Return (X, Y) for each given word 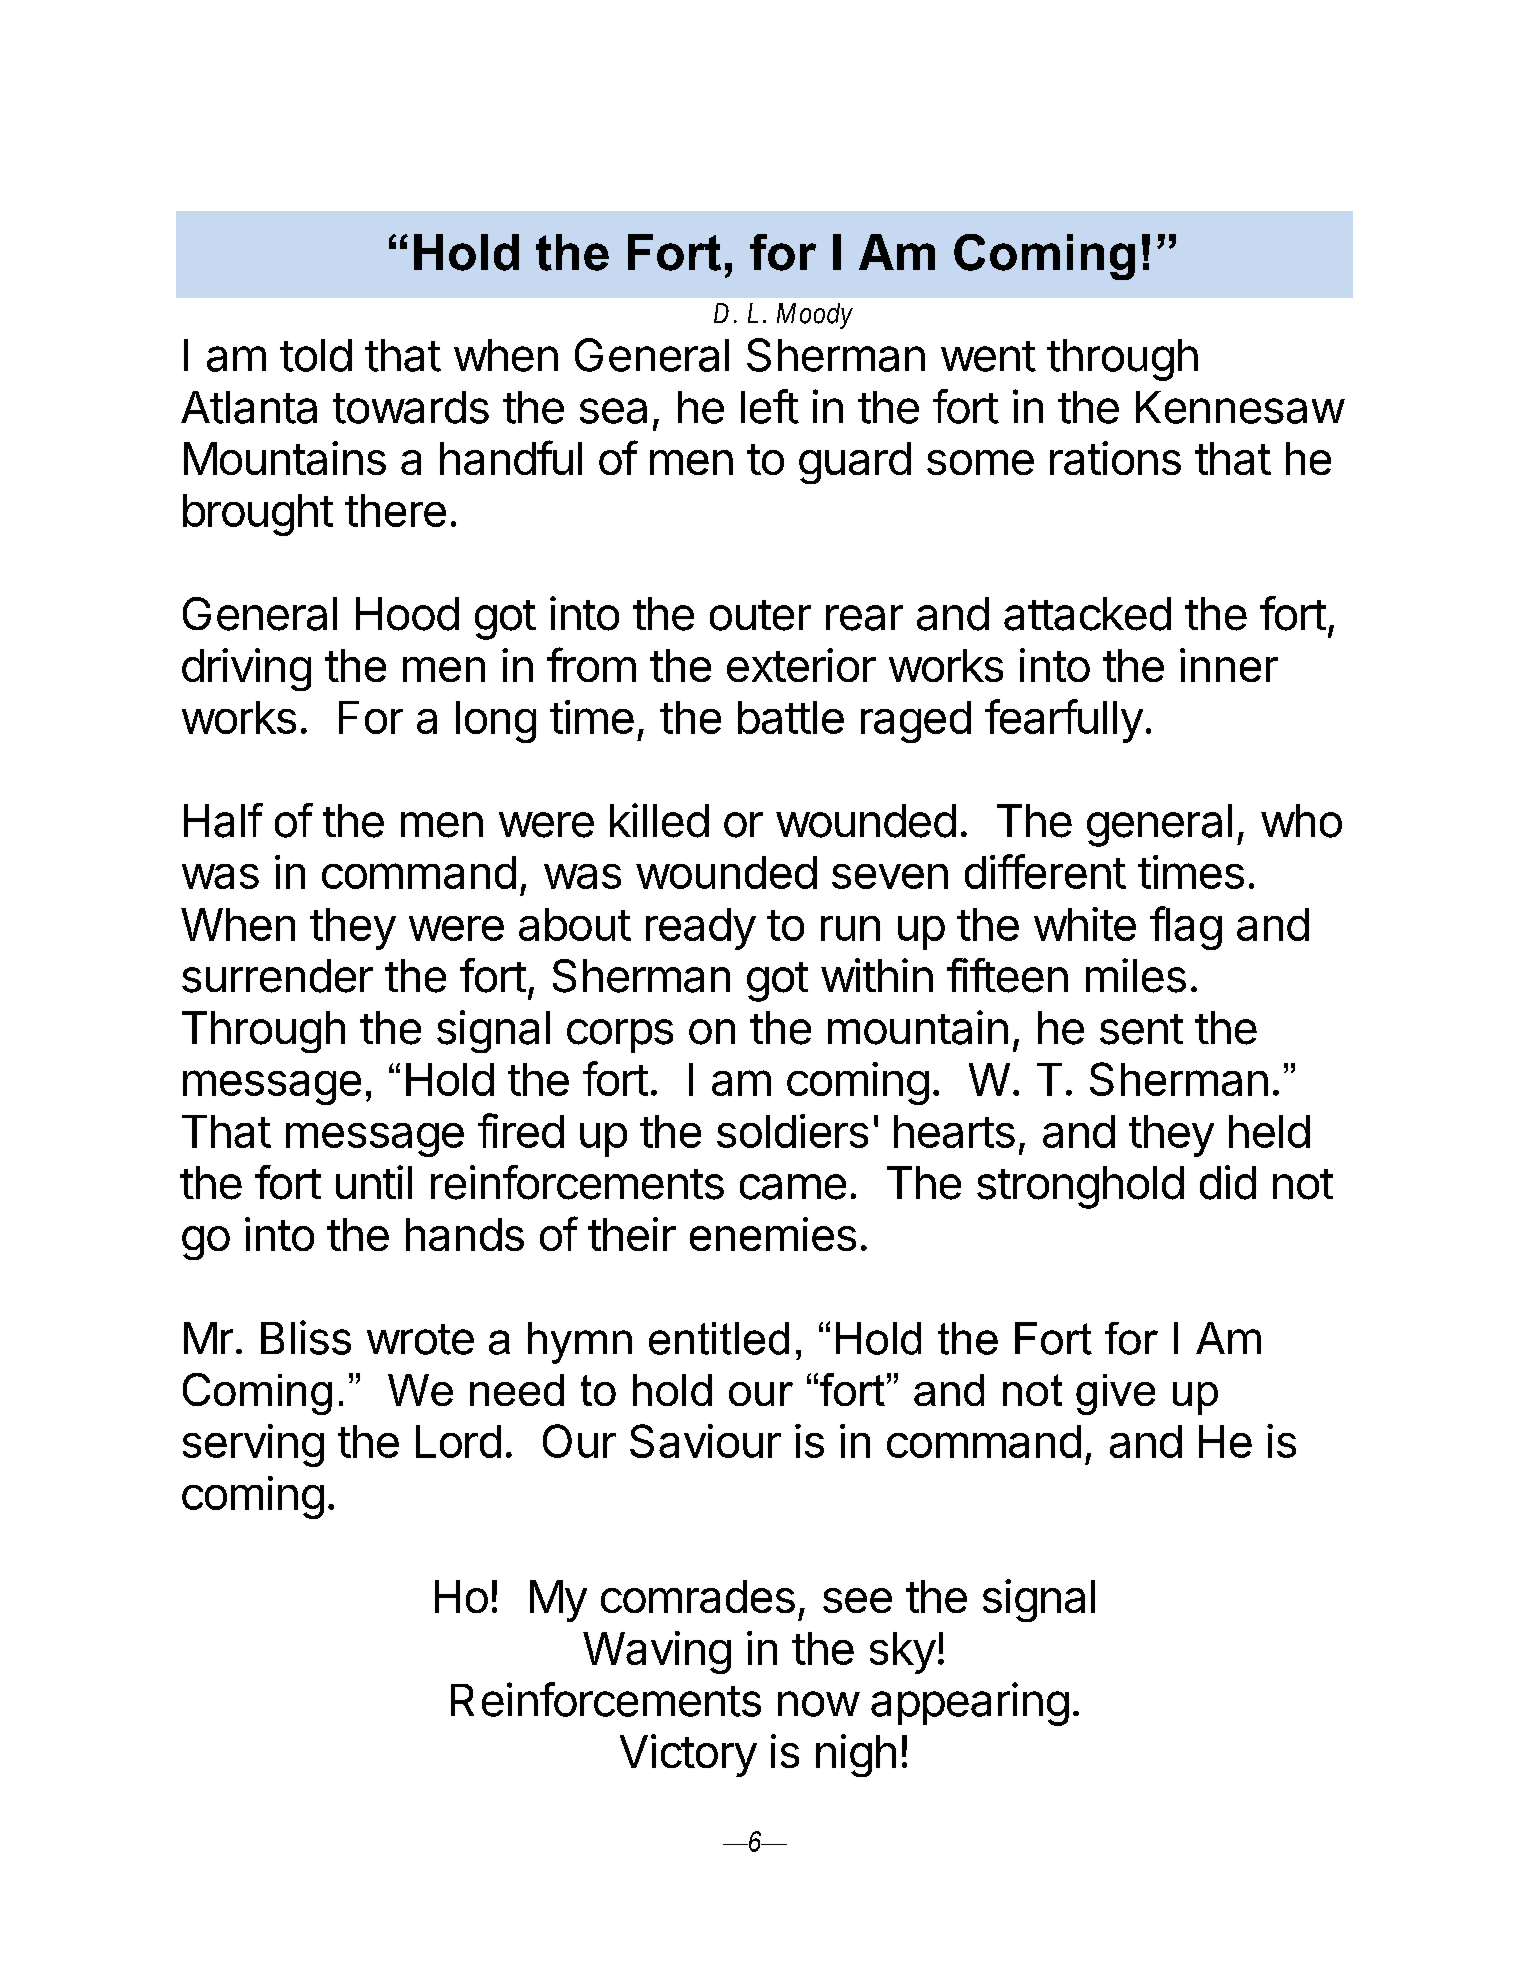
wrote (420, 1339)
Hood (407, 614)
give (1115, 1394)
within (877, 975)
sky (903, 1653)
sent (1141, 1029)
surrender (277, 976)
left (770, 406)
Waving (657, 1652)
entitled (719, 1338)
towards (411, 407)
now (818, 1704)
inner (1229, 665)
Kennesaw (1240, 407)
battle (791, 717)
